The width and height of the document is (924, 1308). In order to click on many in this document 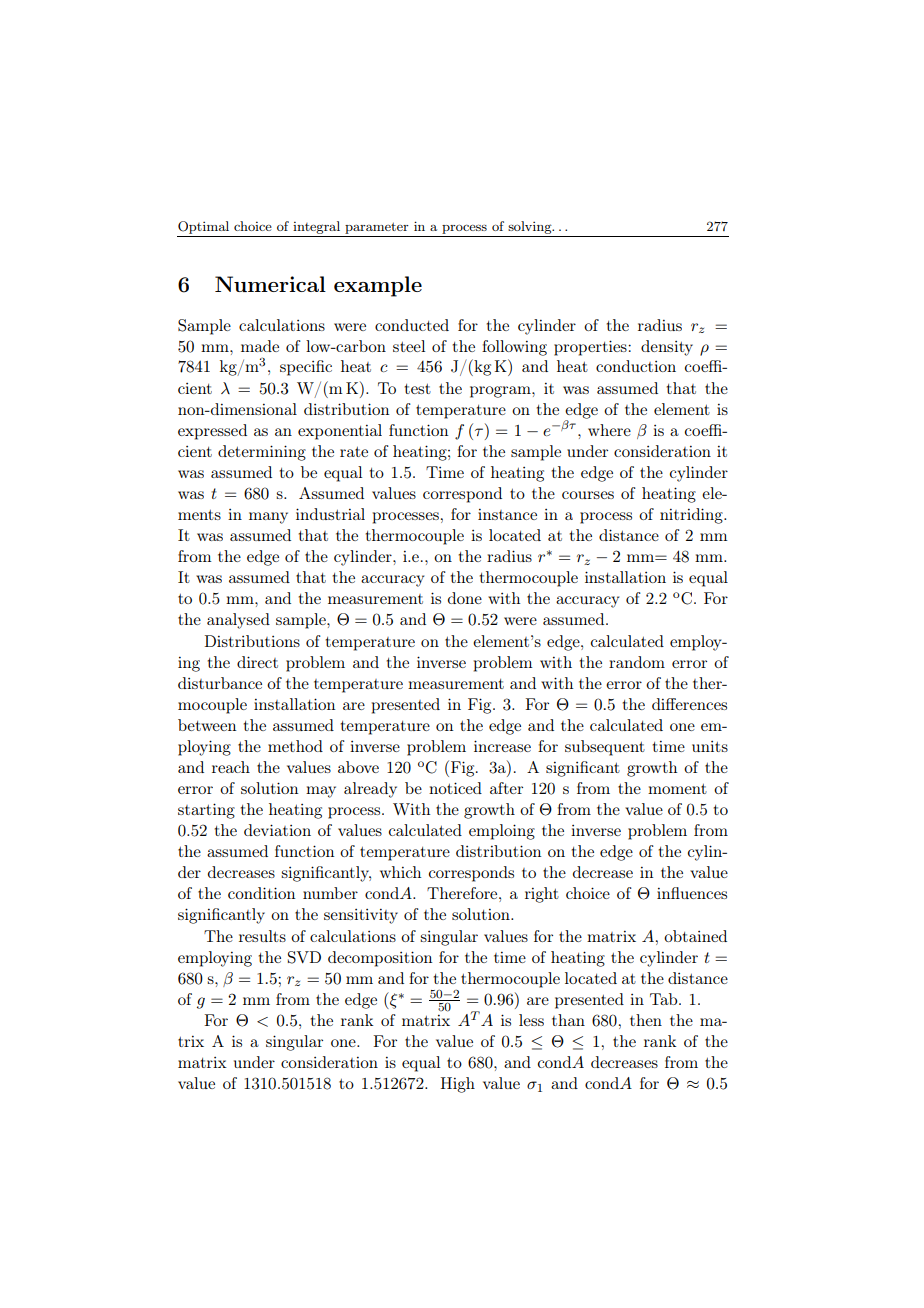, I will do `click(268, 518)`.
